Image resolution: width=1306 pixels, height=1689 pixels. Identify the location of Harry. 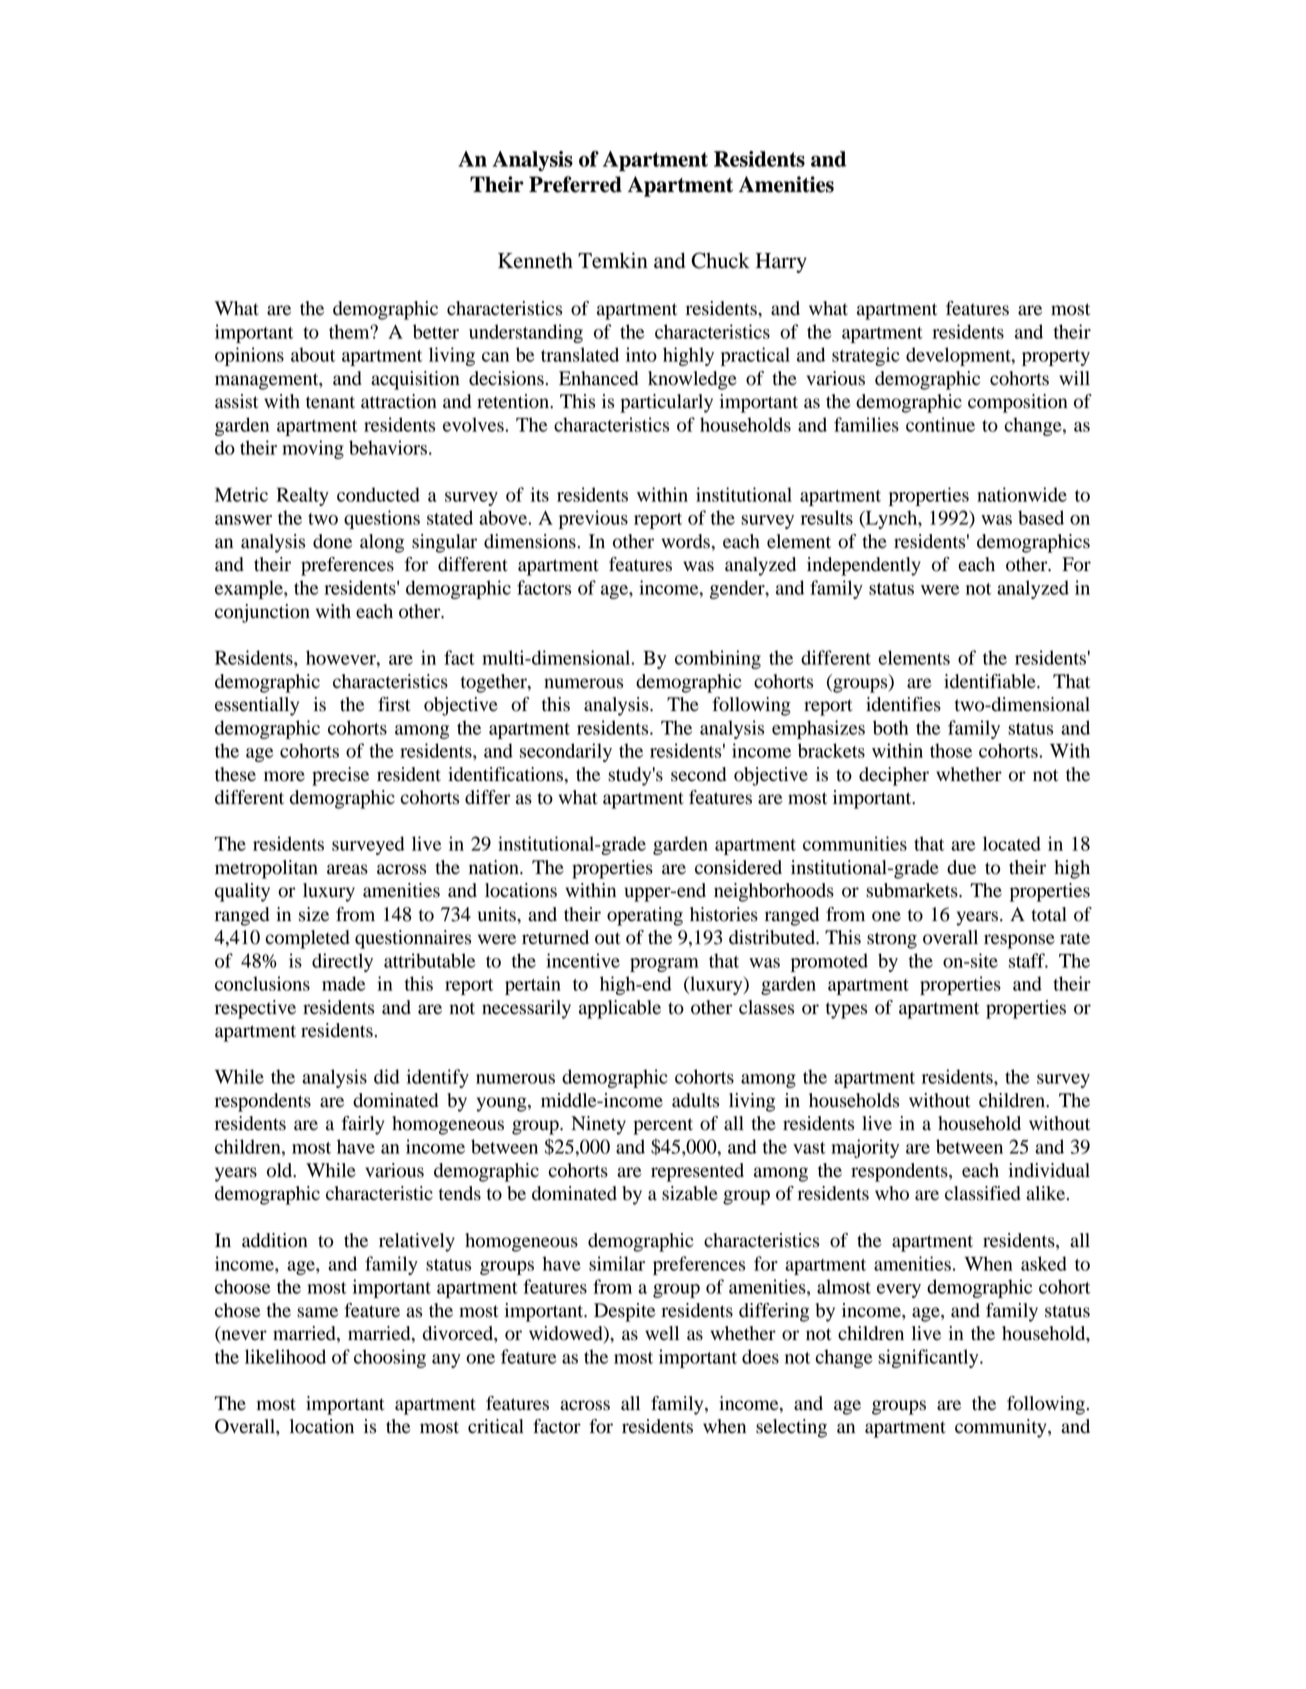
(781, 263).
